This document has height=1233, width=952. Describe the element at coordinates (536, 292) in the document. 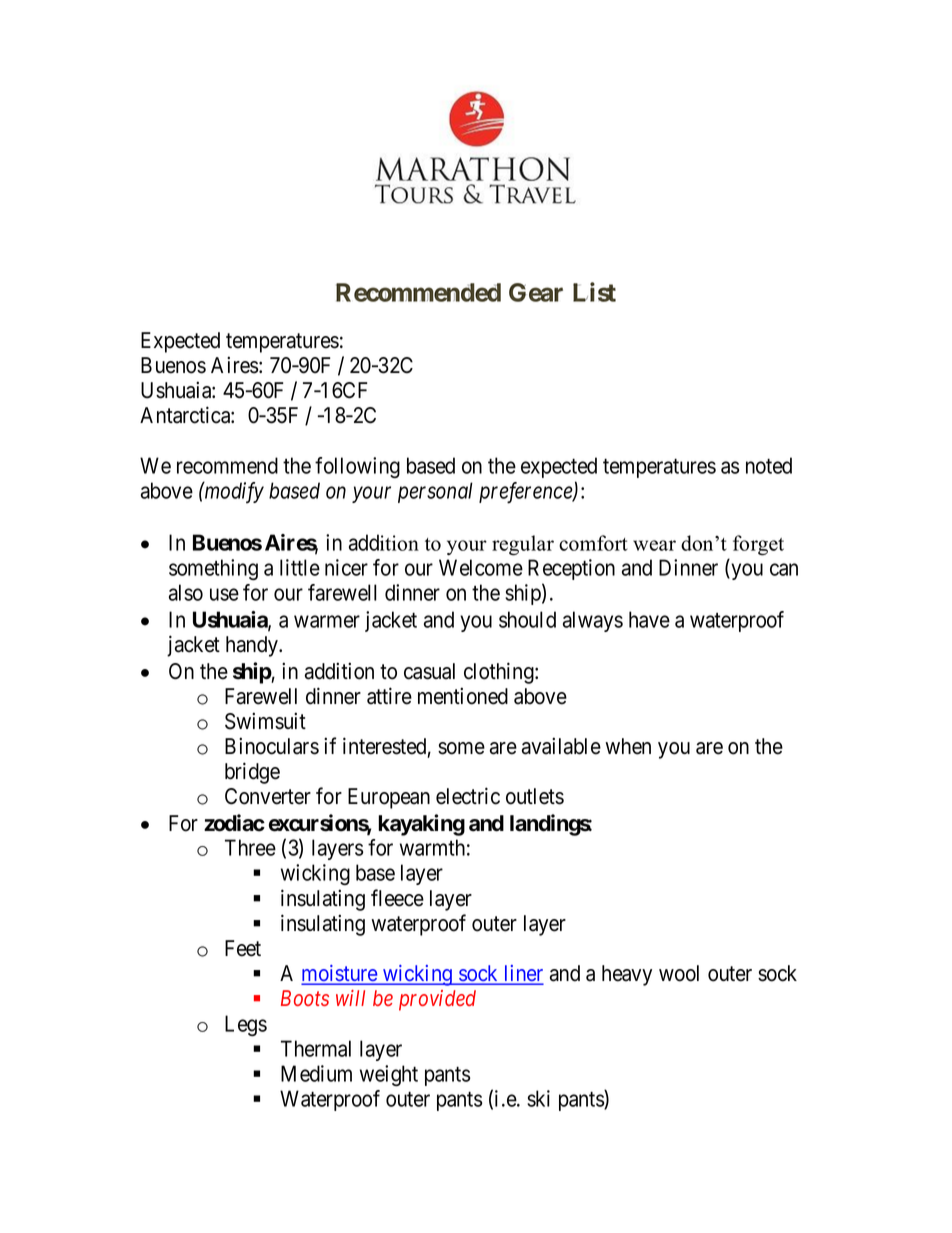

I see `Gear` at that location.
